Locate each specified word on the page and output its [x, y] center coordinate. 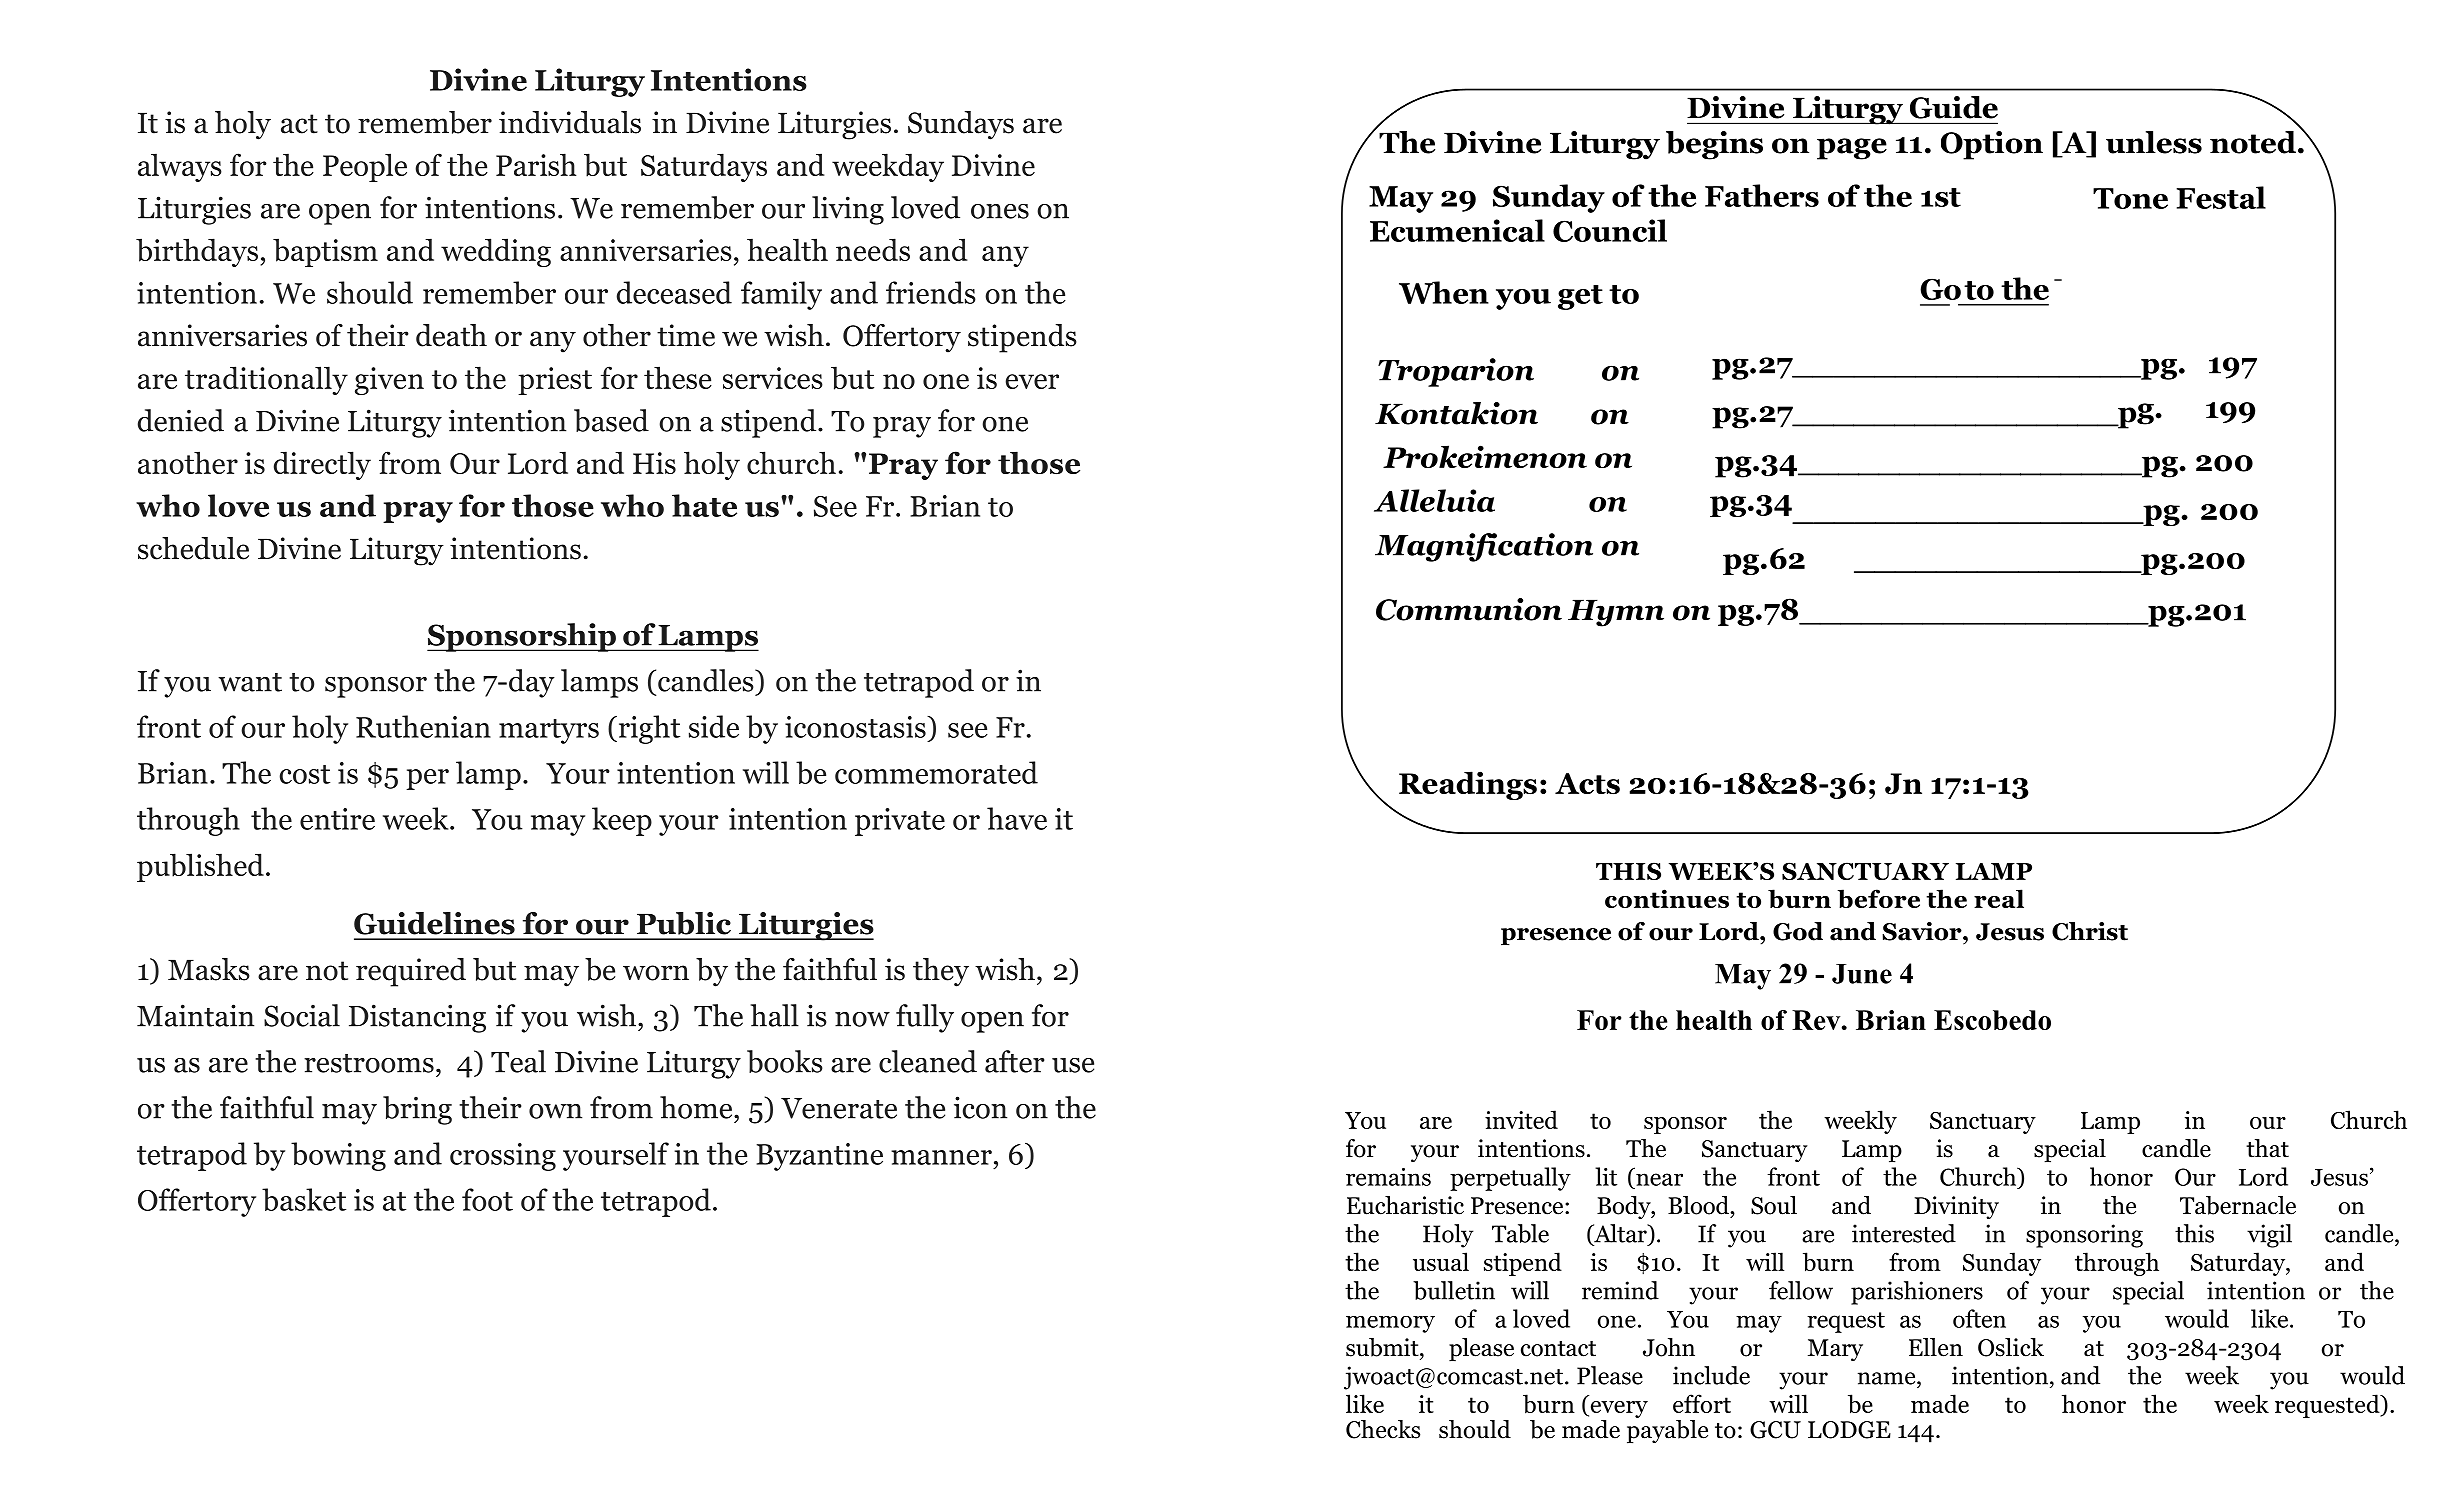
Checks [1383, 1429]
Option [1992, 145]
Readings [1468, 785]
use [1073, 1065]
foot [487, 1199]
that [2267, 1148]
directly [322, 465]
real [1999, 898]
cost [305, 774]
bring [417, 1110]
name [1888, 1378]
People [365, 167]
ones [1000, 211]
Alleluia [1434, 500]
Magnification [1484, 547]
